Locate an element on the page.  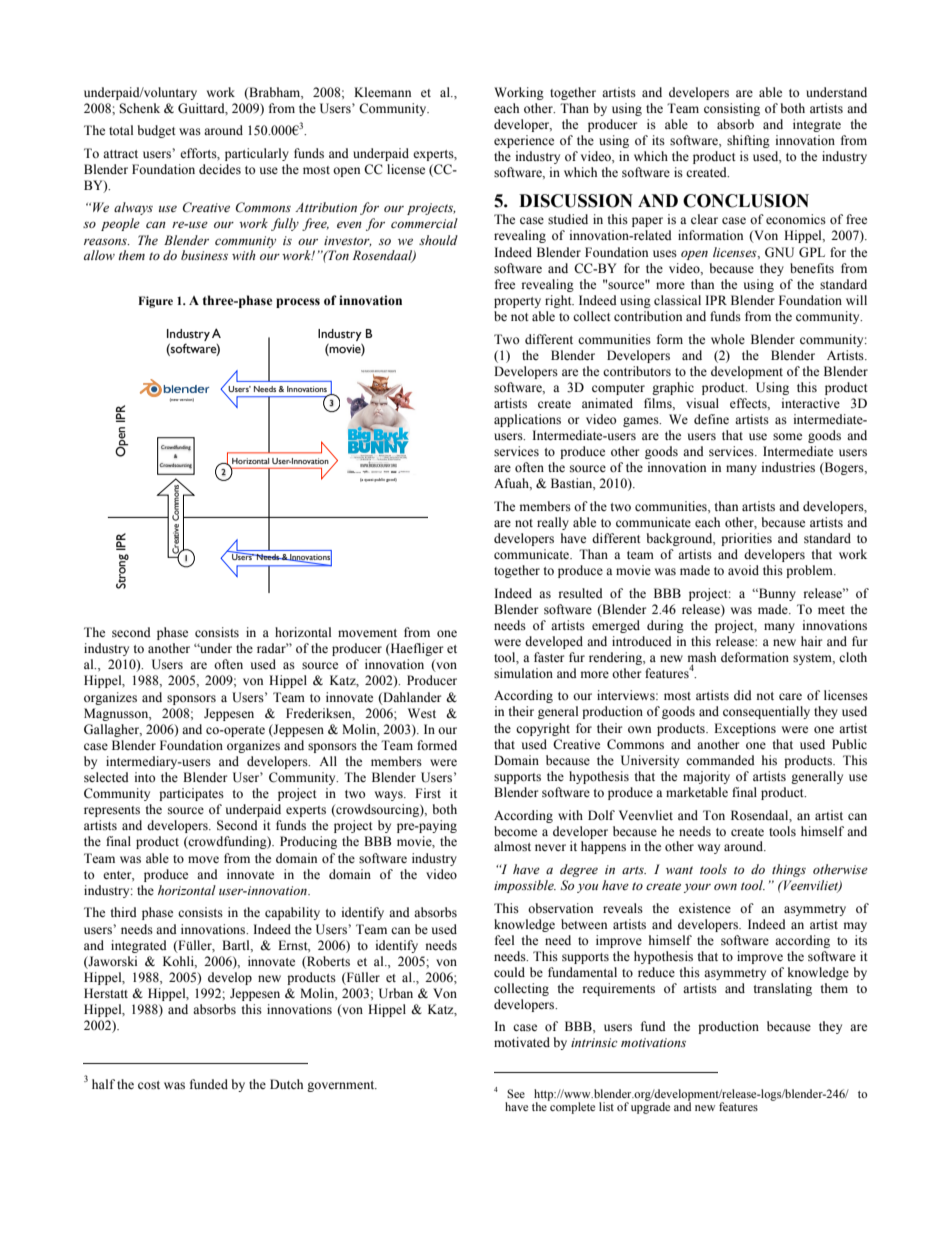
property is located at coordinates (517, 302).
